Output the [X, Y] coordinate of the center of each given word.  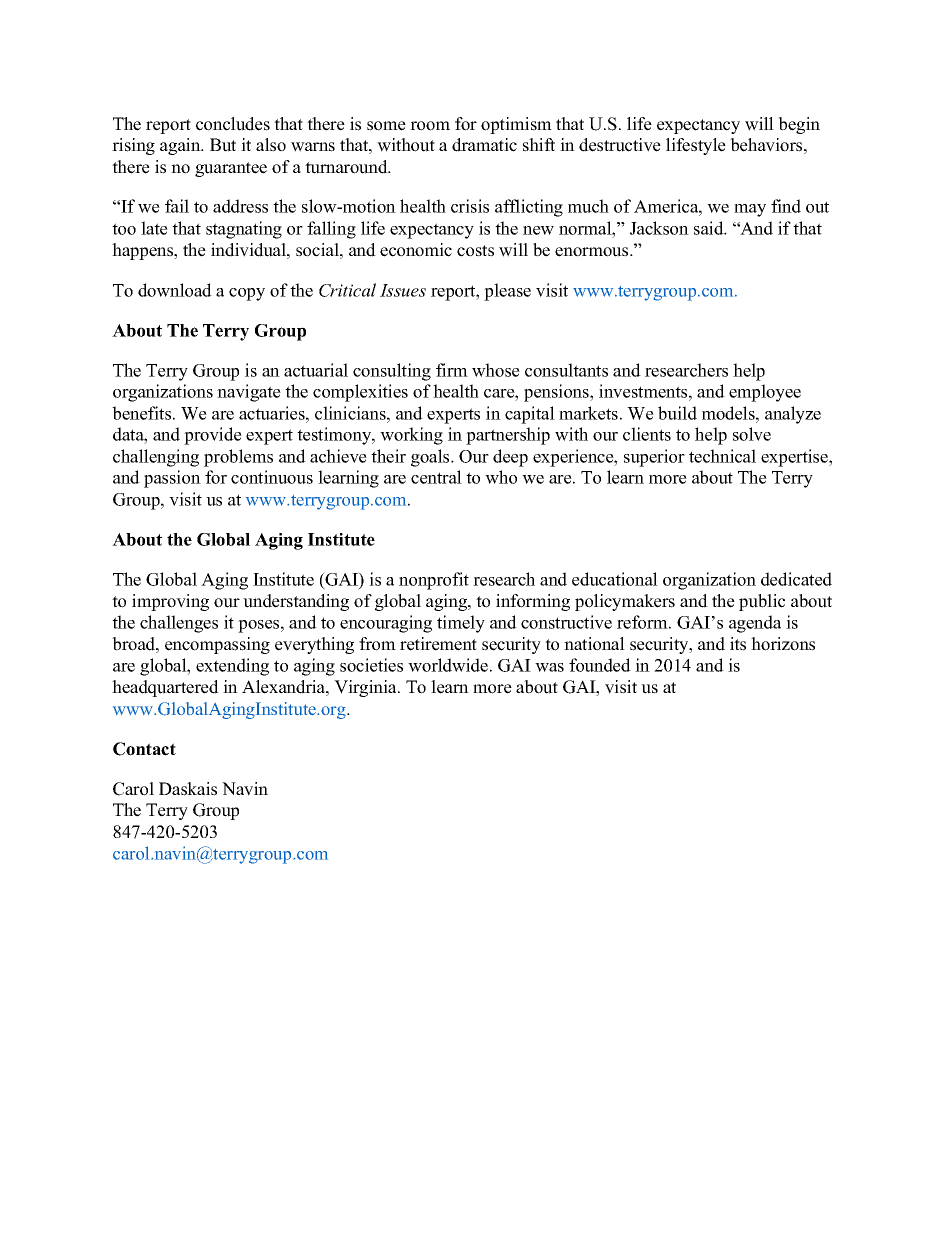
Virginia [366, 688]
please [507, 292]
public [762, 602]
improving [170, 602]
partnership [508, 436]
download [175, 290]
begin [799, 125]
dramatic [484, 145]
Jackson [659, 228]
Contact [144, 749]
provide [213, 436]
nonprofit [434, 581]
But [223, 145]
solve [752, 434]
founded [600, 665]
